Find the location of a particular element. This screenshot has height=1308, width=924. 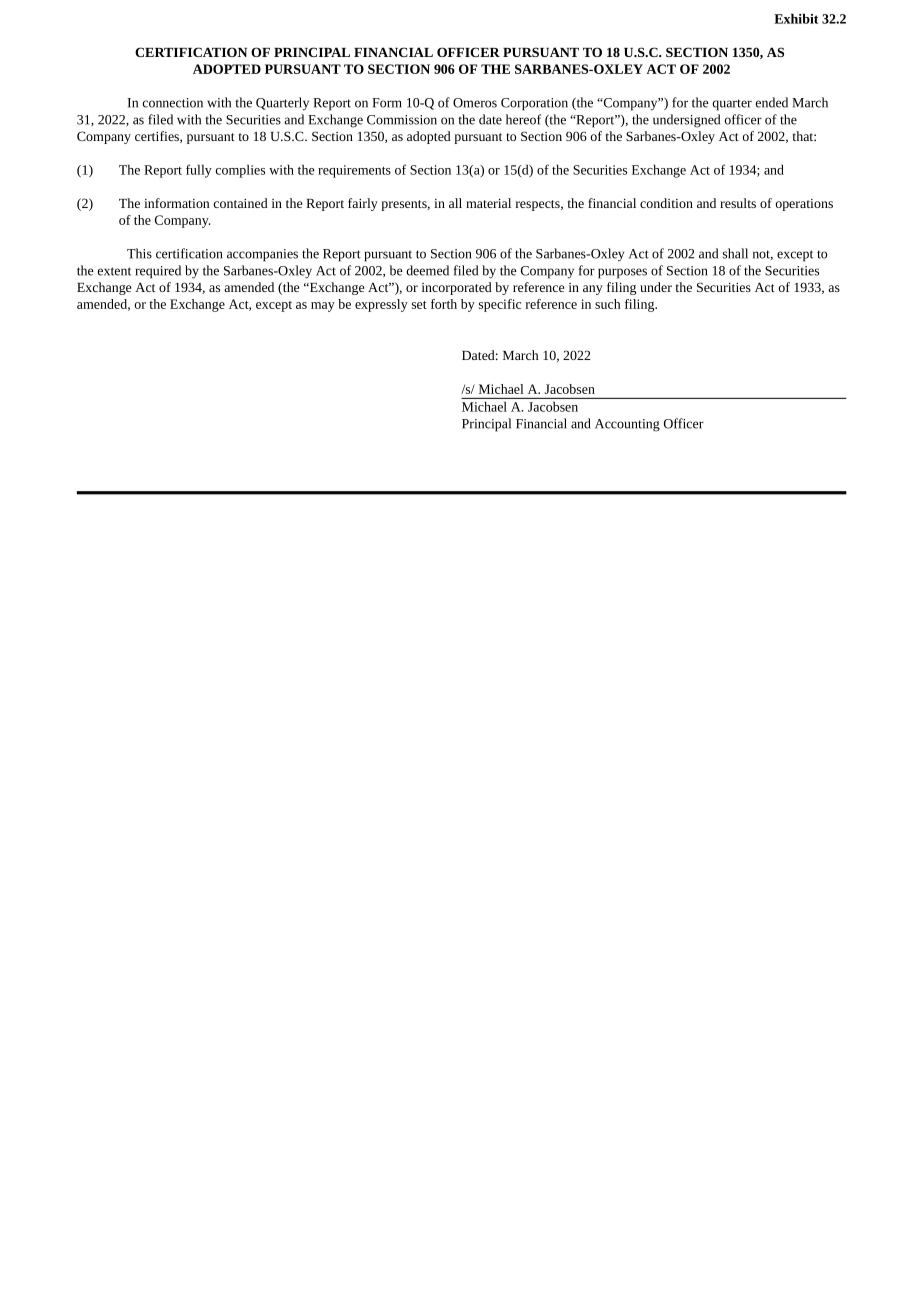

Corporation is located at coordinates (534, 104).
